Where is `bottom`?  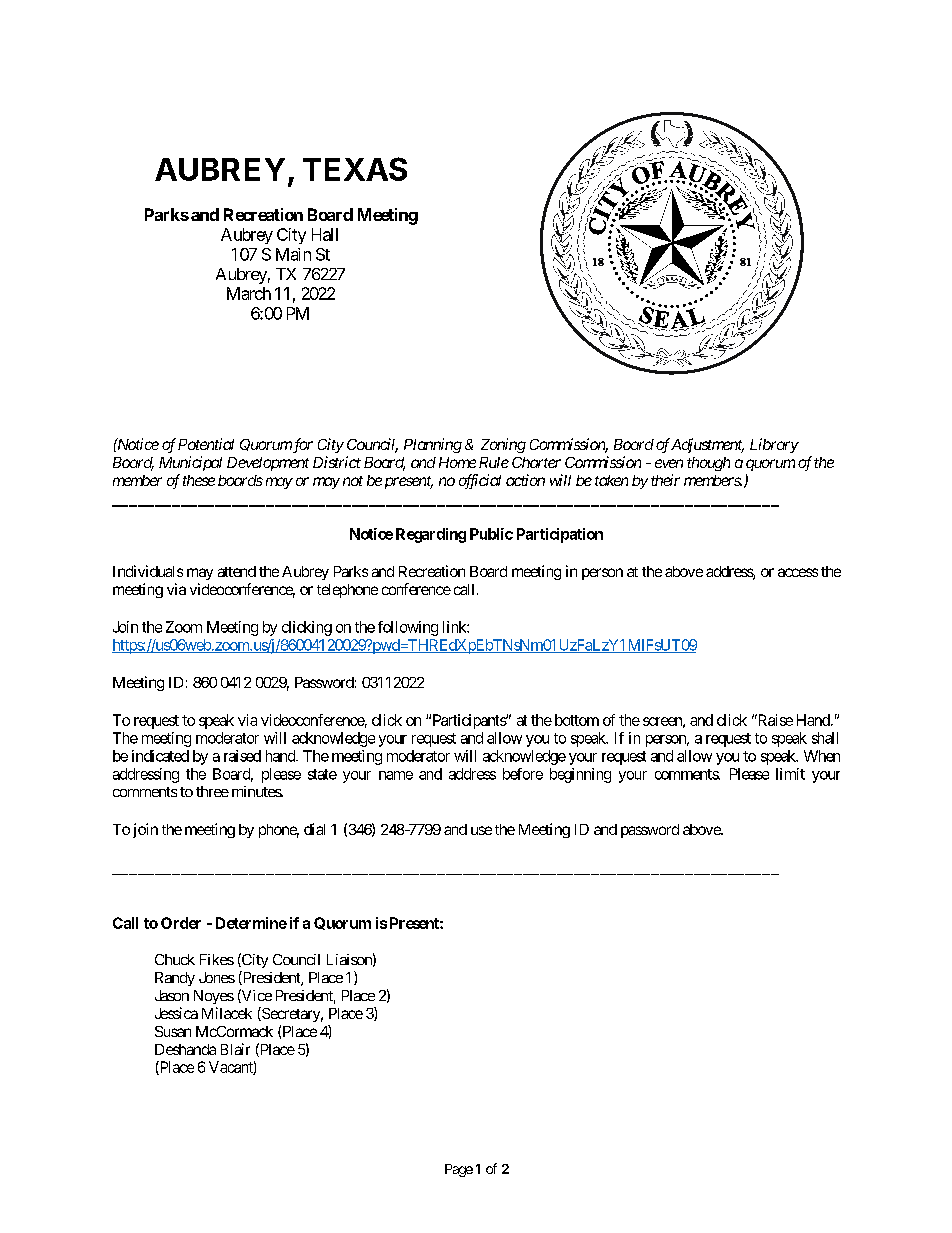
bottom is located at coordinates (577, 720).
